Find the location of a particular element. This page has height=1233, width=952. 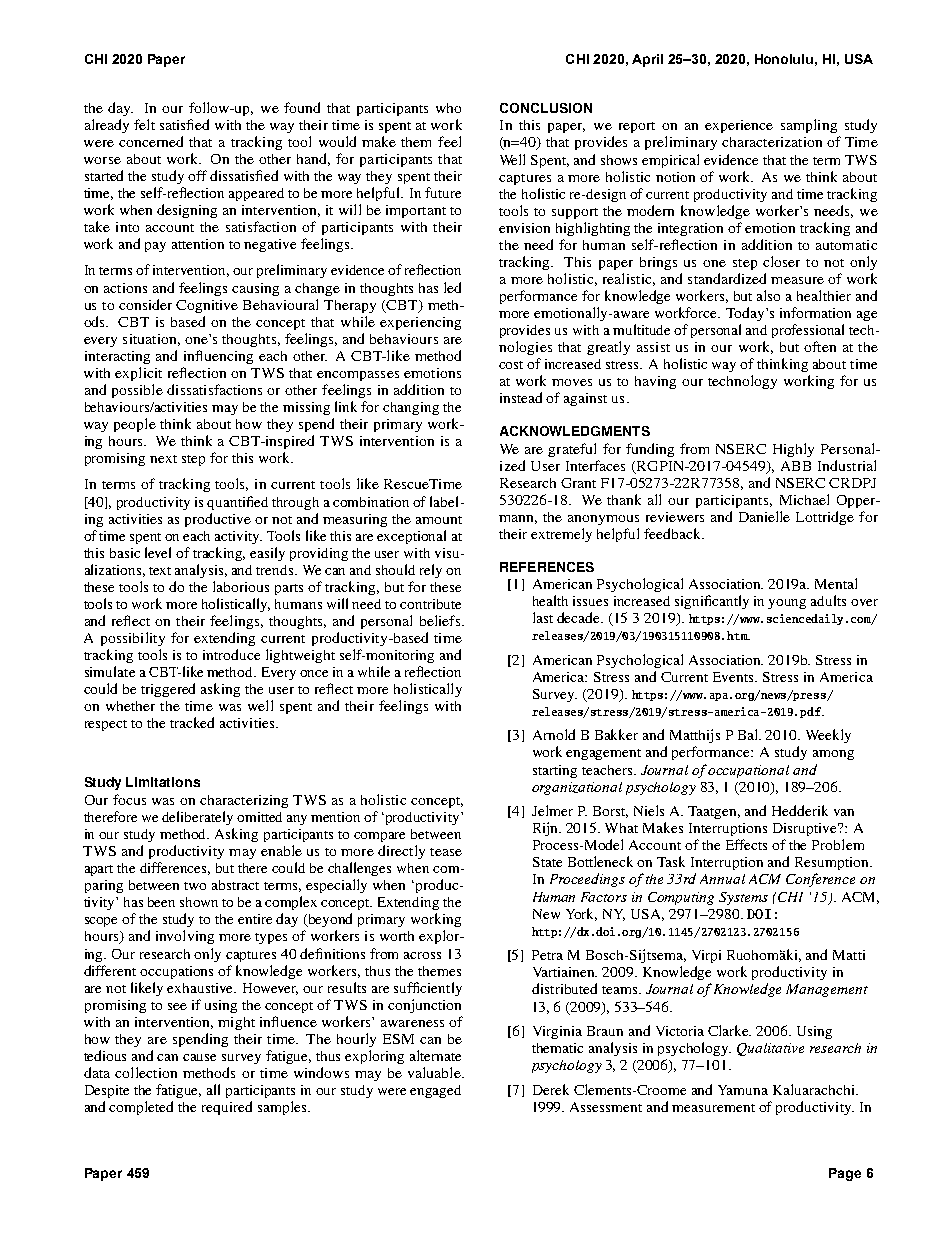

felt is located at coordinates (144, 124).
